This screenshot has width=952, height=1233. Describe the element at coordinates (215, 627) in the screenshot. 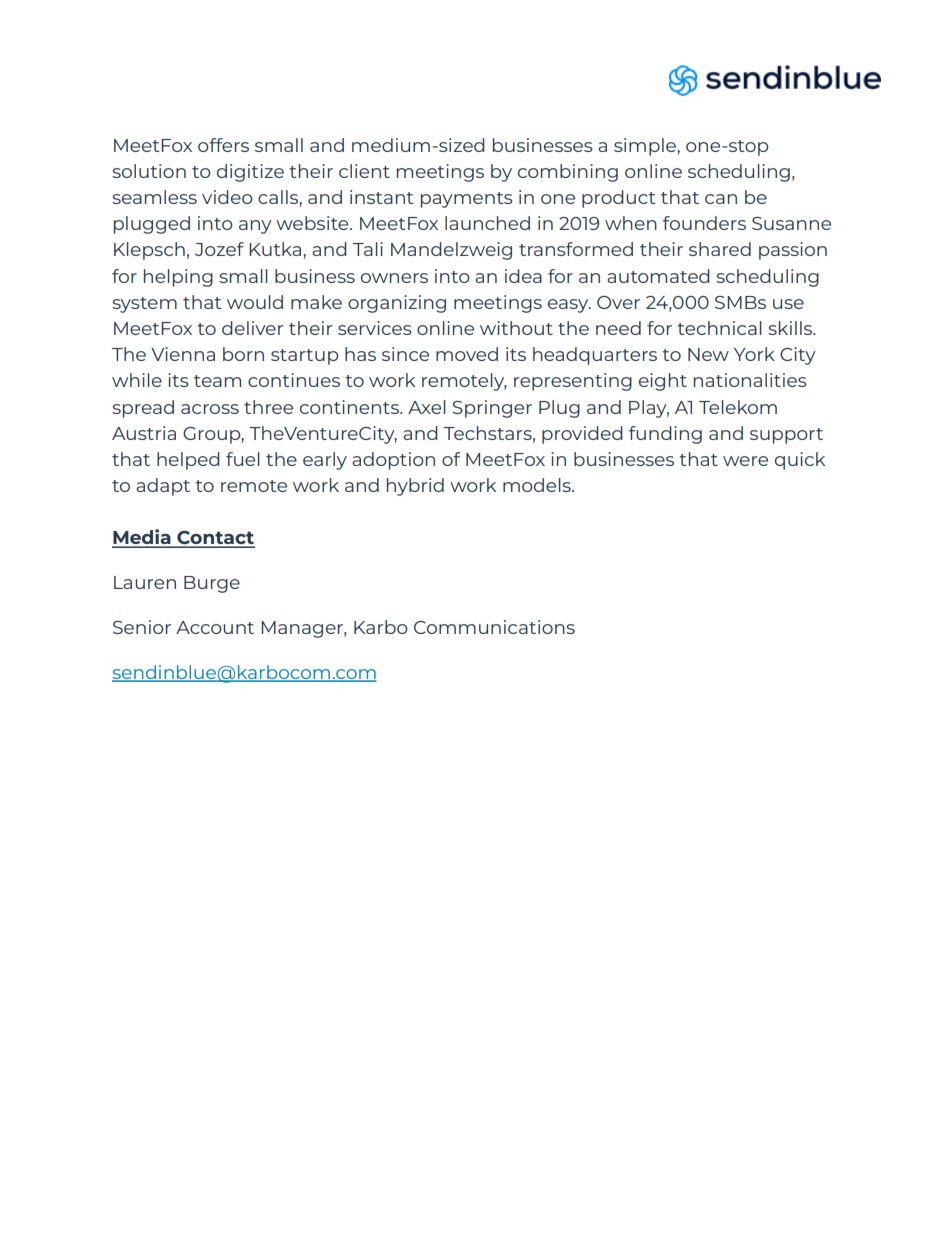

I see `Account` at that location.
